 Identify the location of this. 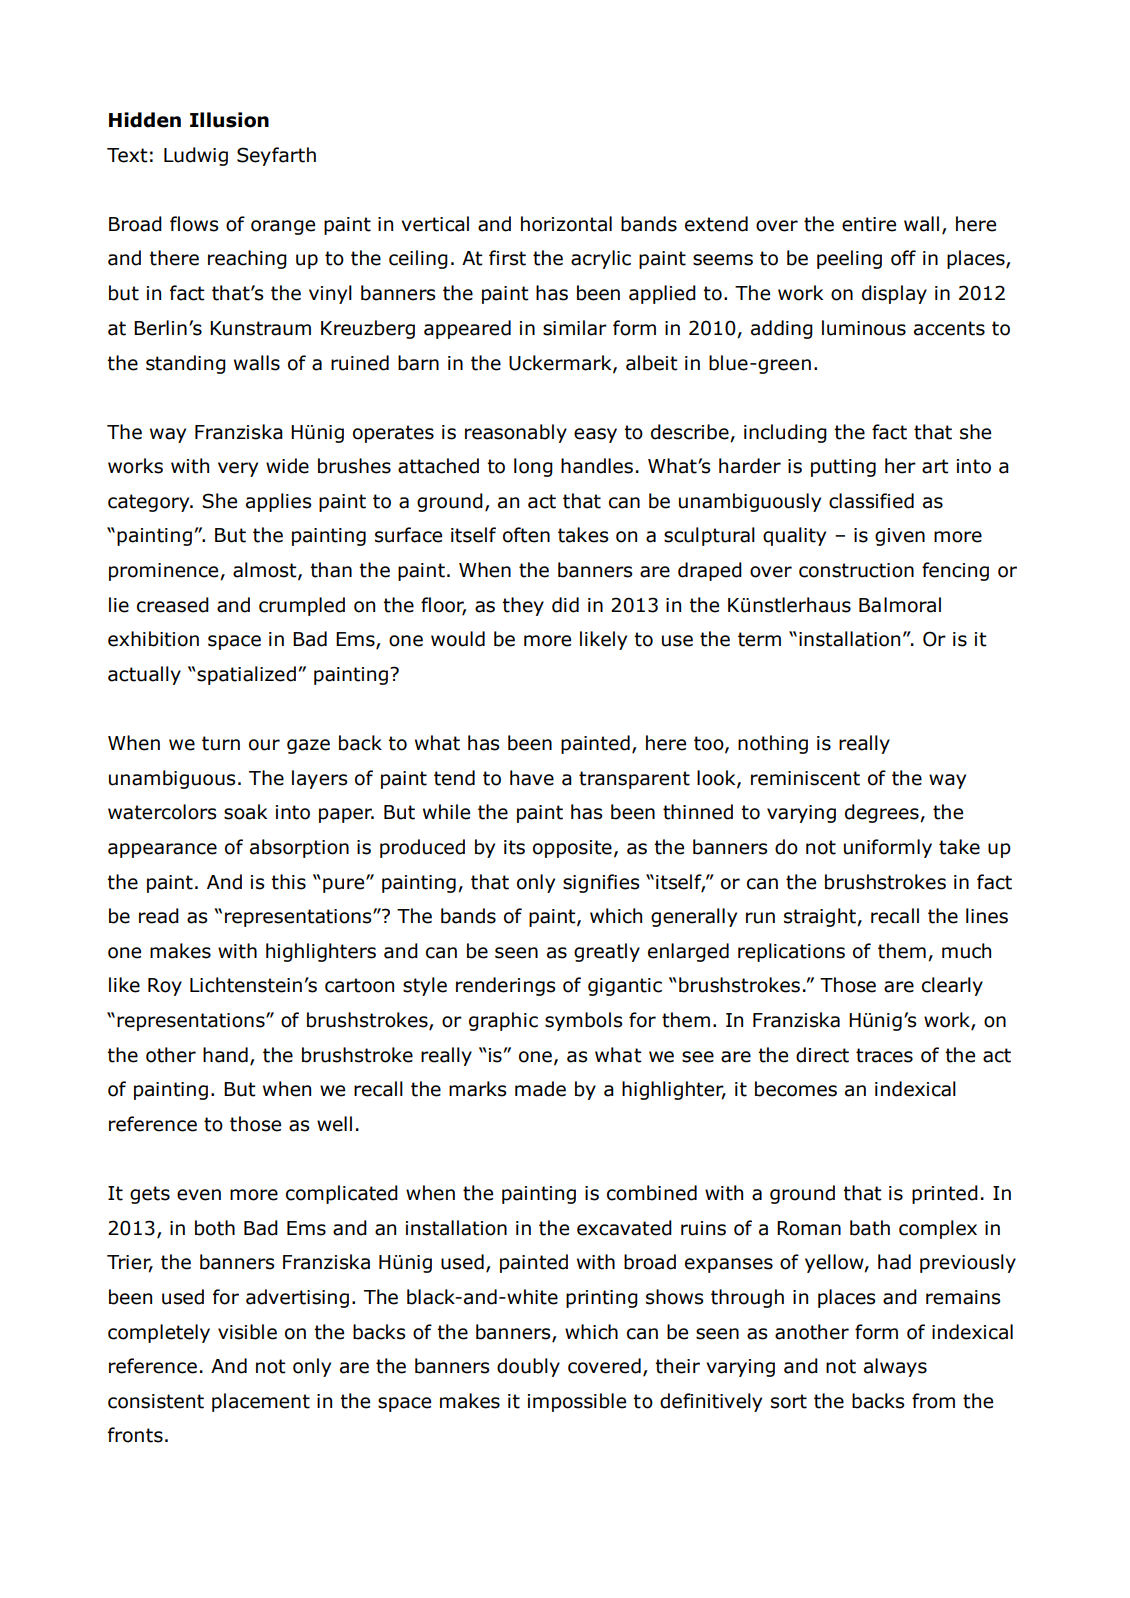
(288, 882).
